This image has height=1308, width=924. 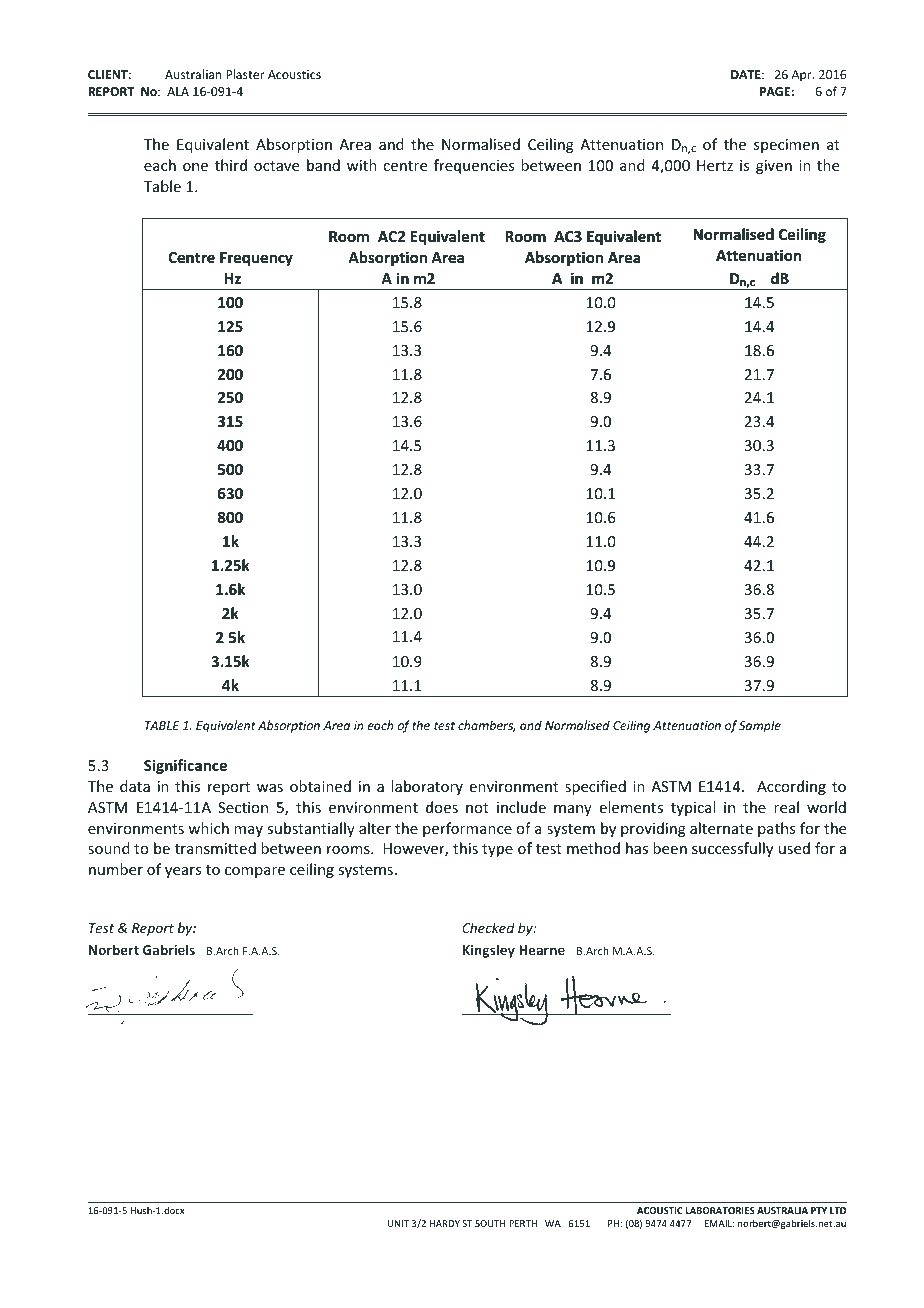 What do you see at coordinates (178, 91) in the image?
I see `ALA` at bounding box center [178, 91].
